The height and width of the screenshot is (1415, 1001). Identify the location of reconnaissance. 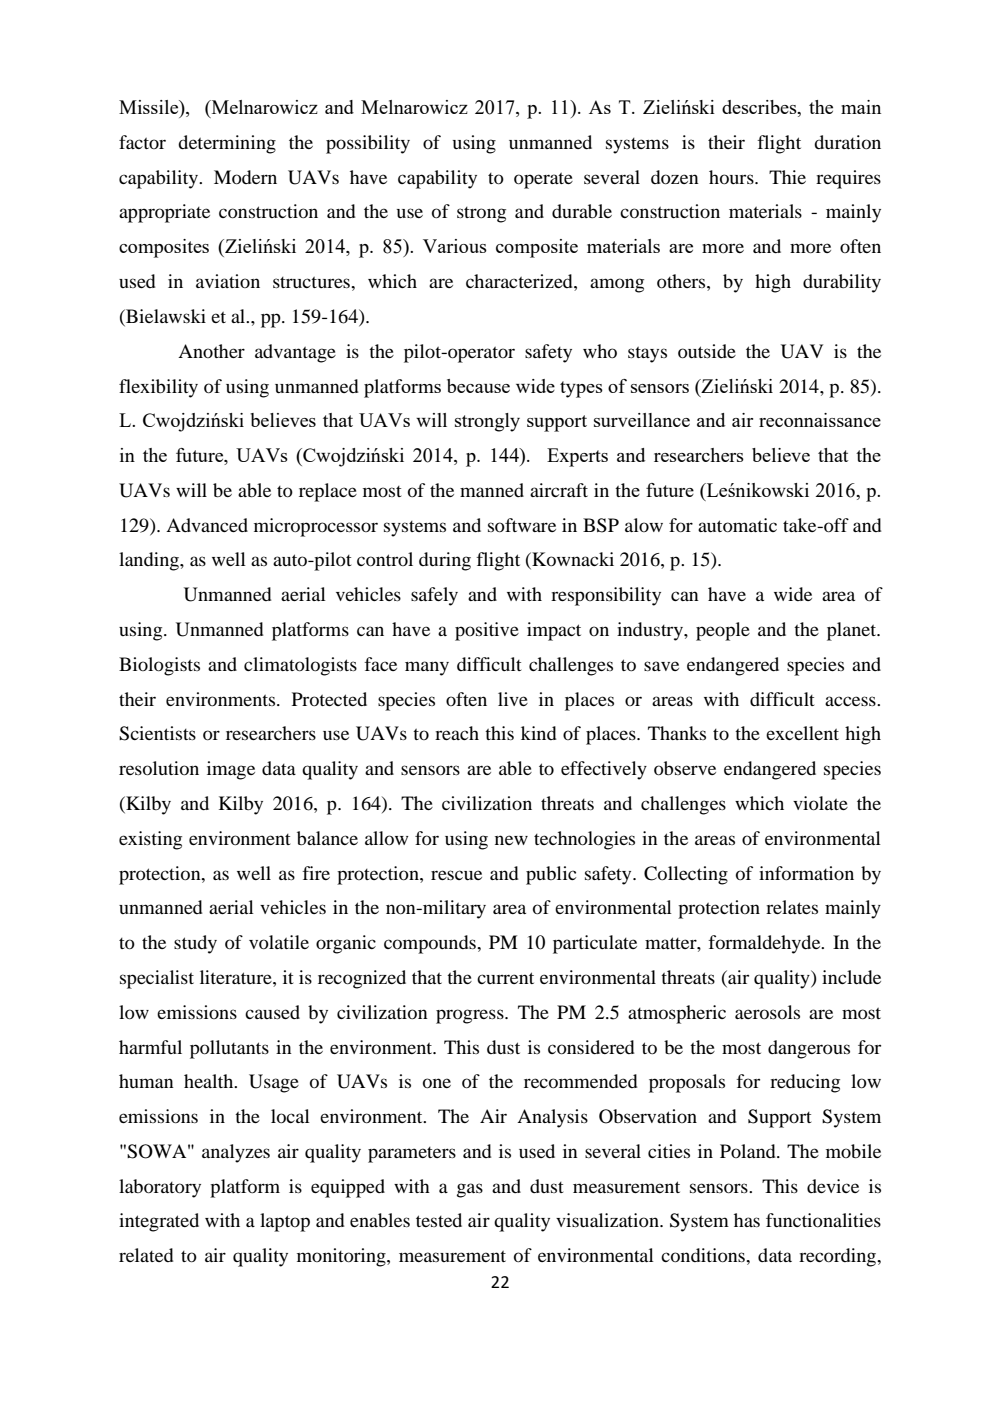
(820, 420).
